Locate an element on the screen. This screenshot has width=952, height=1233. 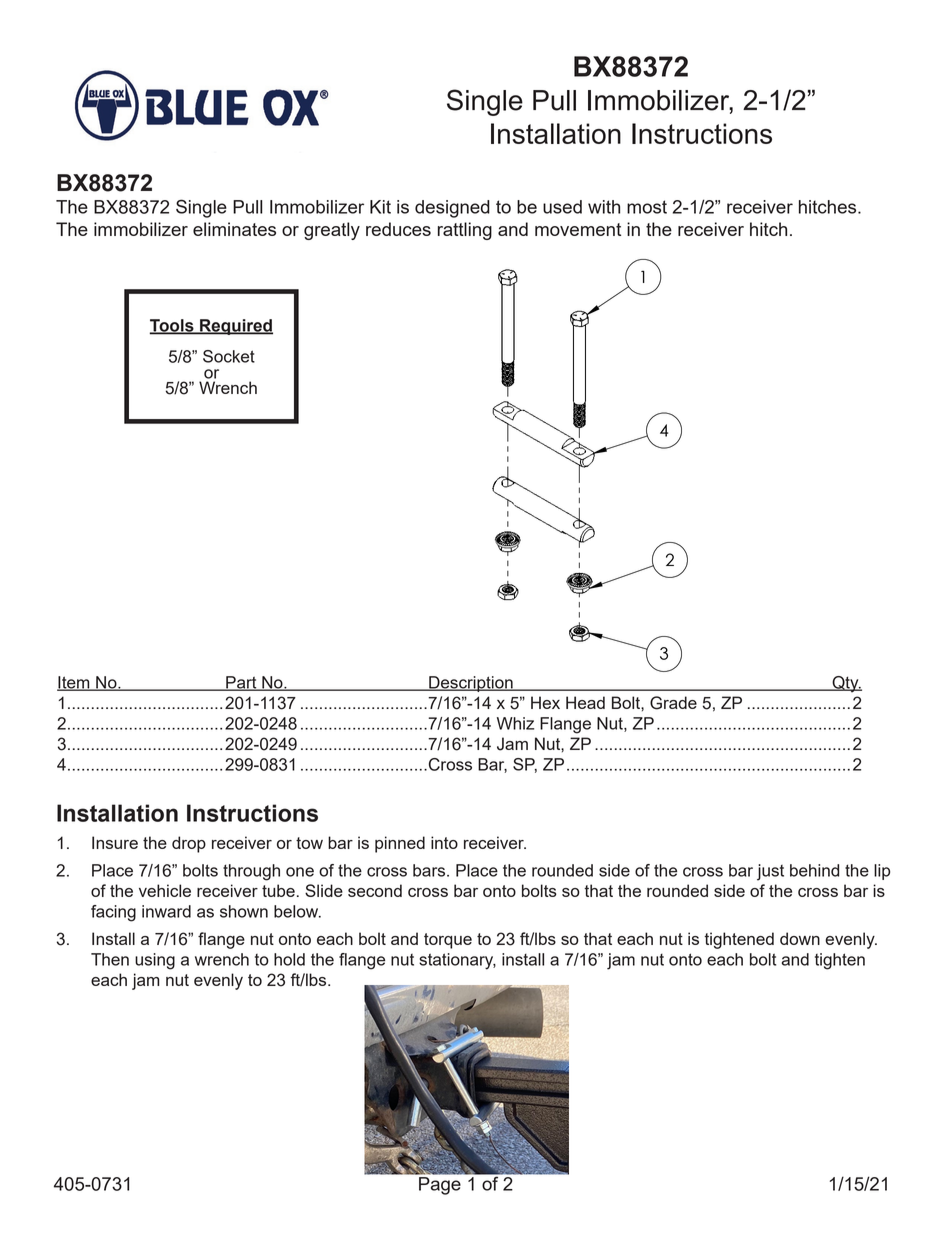
Description is located at coordinates (471, 684).
